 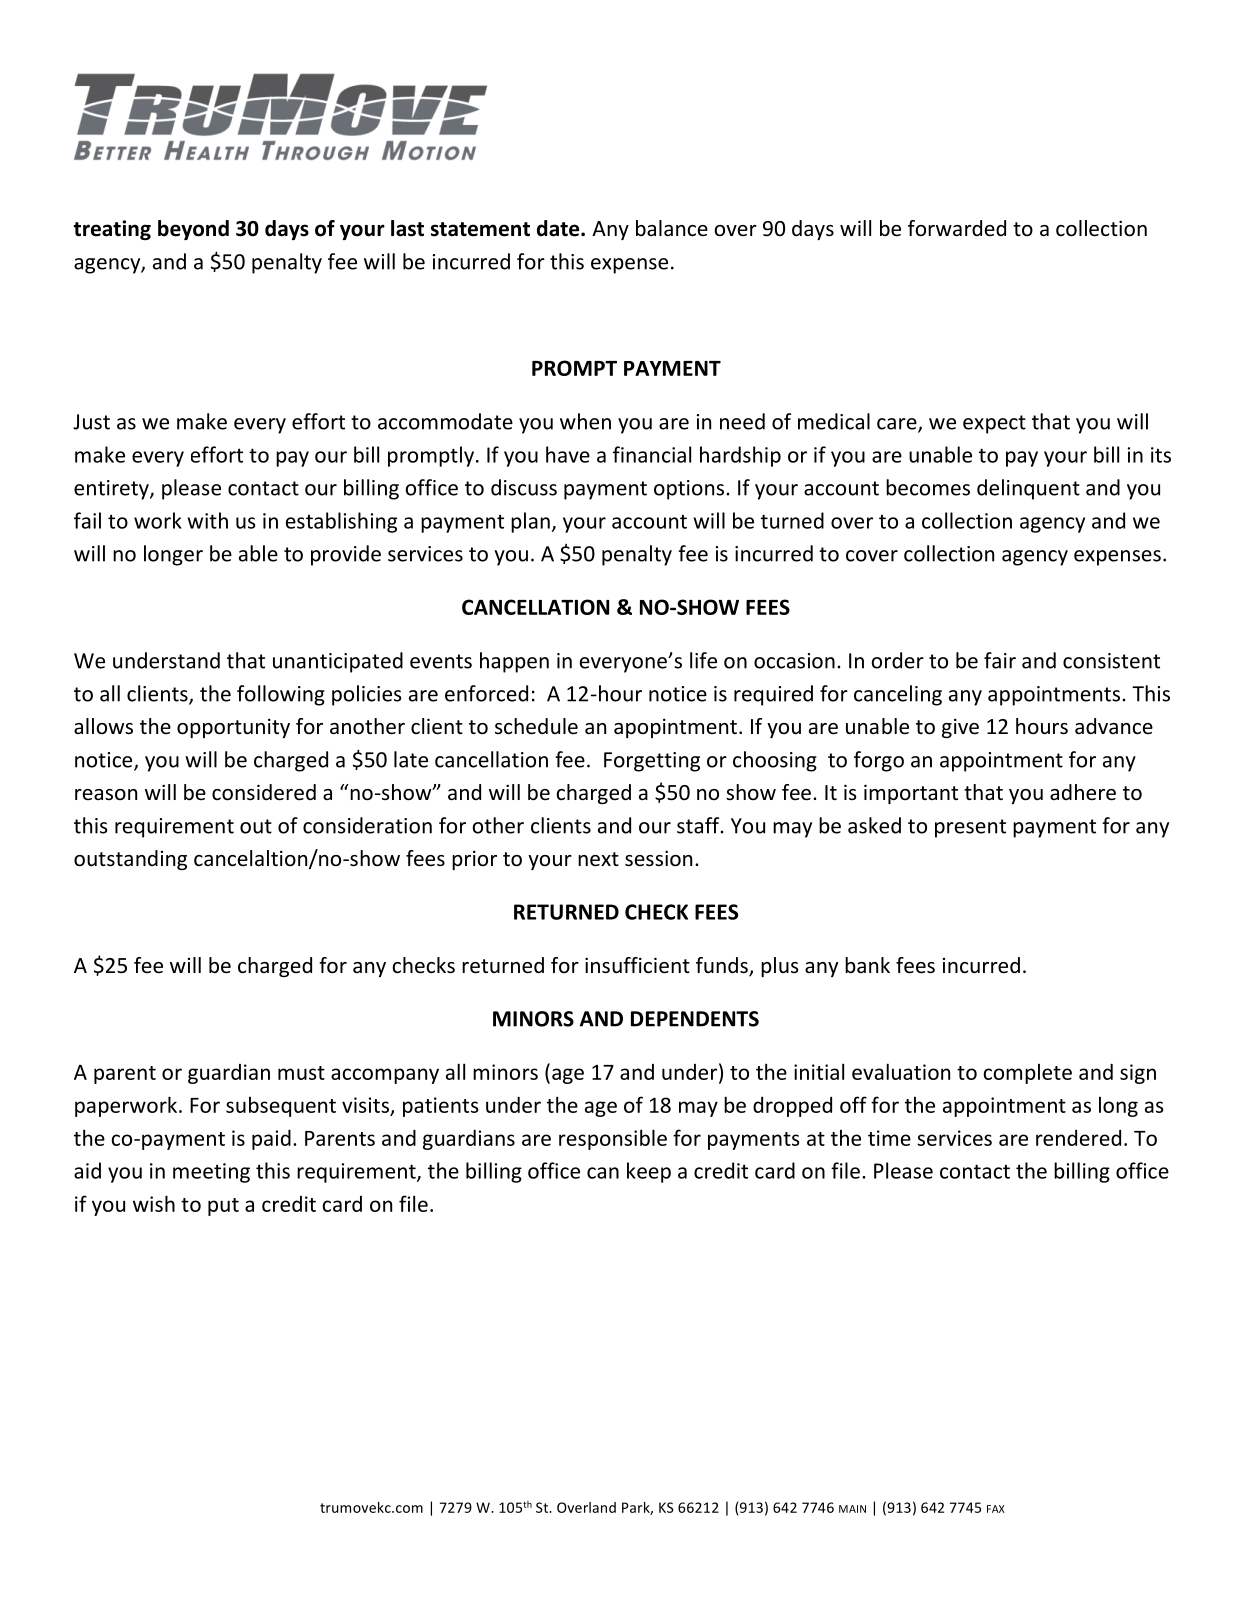 I want to click on delinquent, so click(x=1028, y=489).
